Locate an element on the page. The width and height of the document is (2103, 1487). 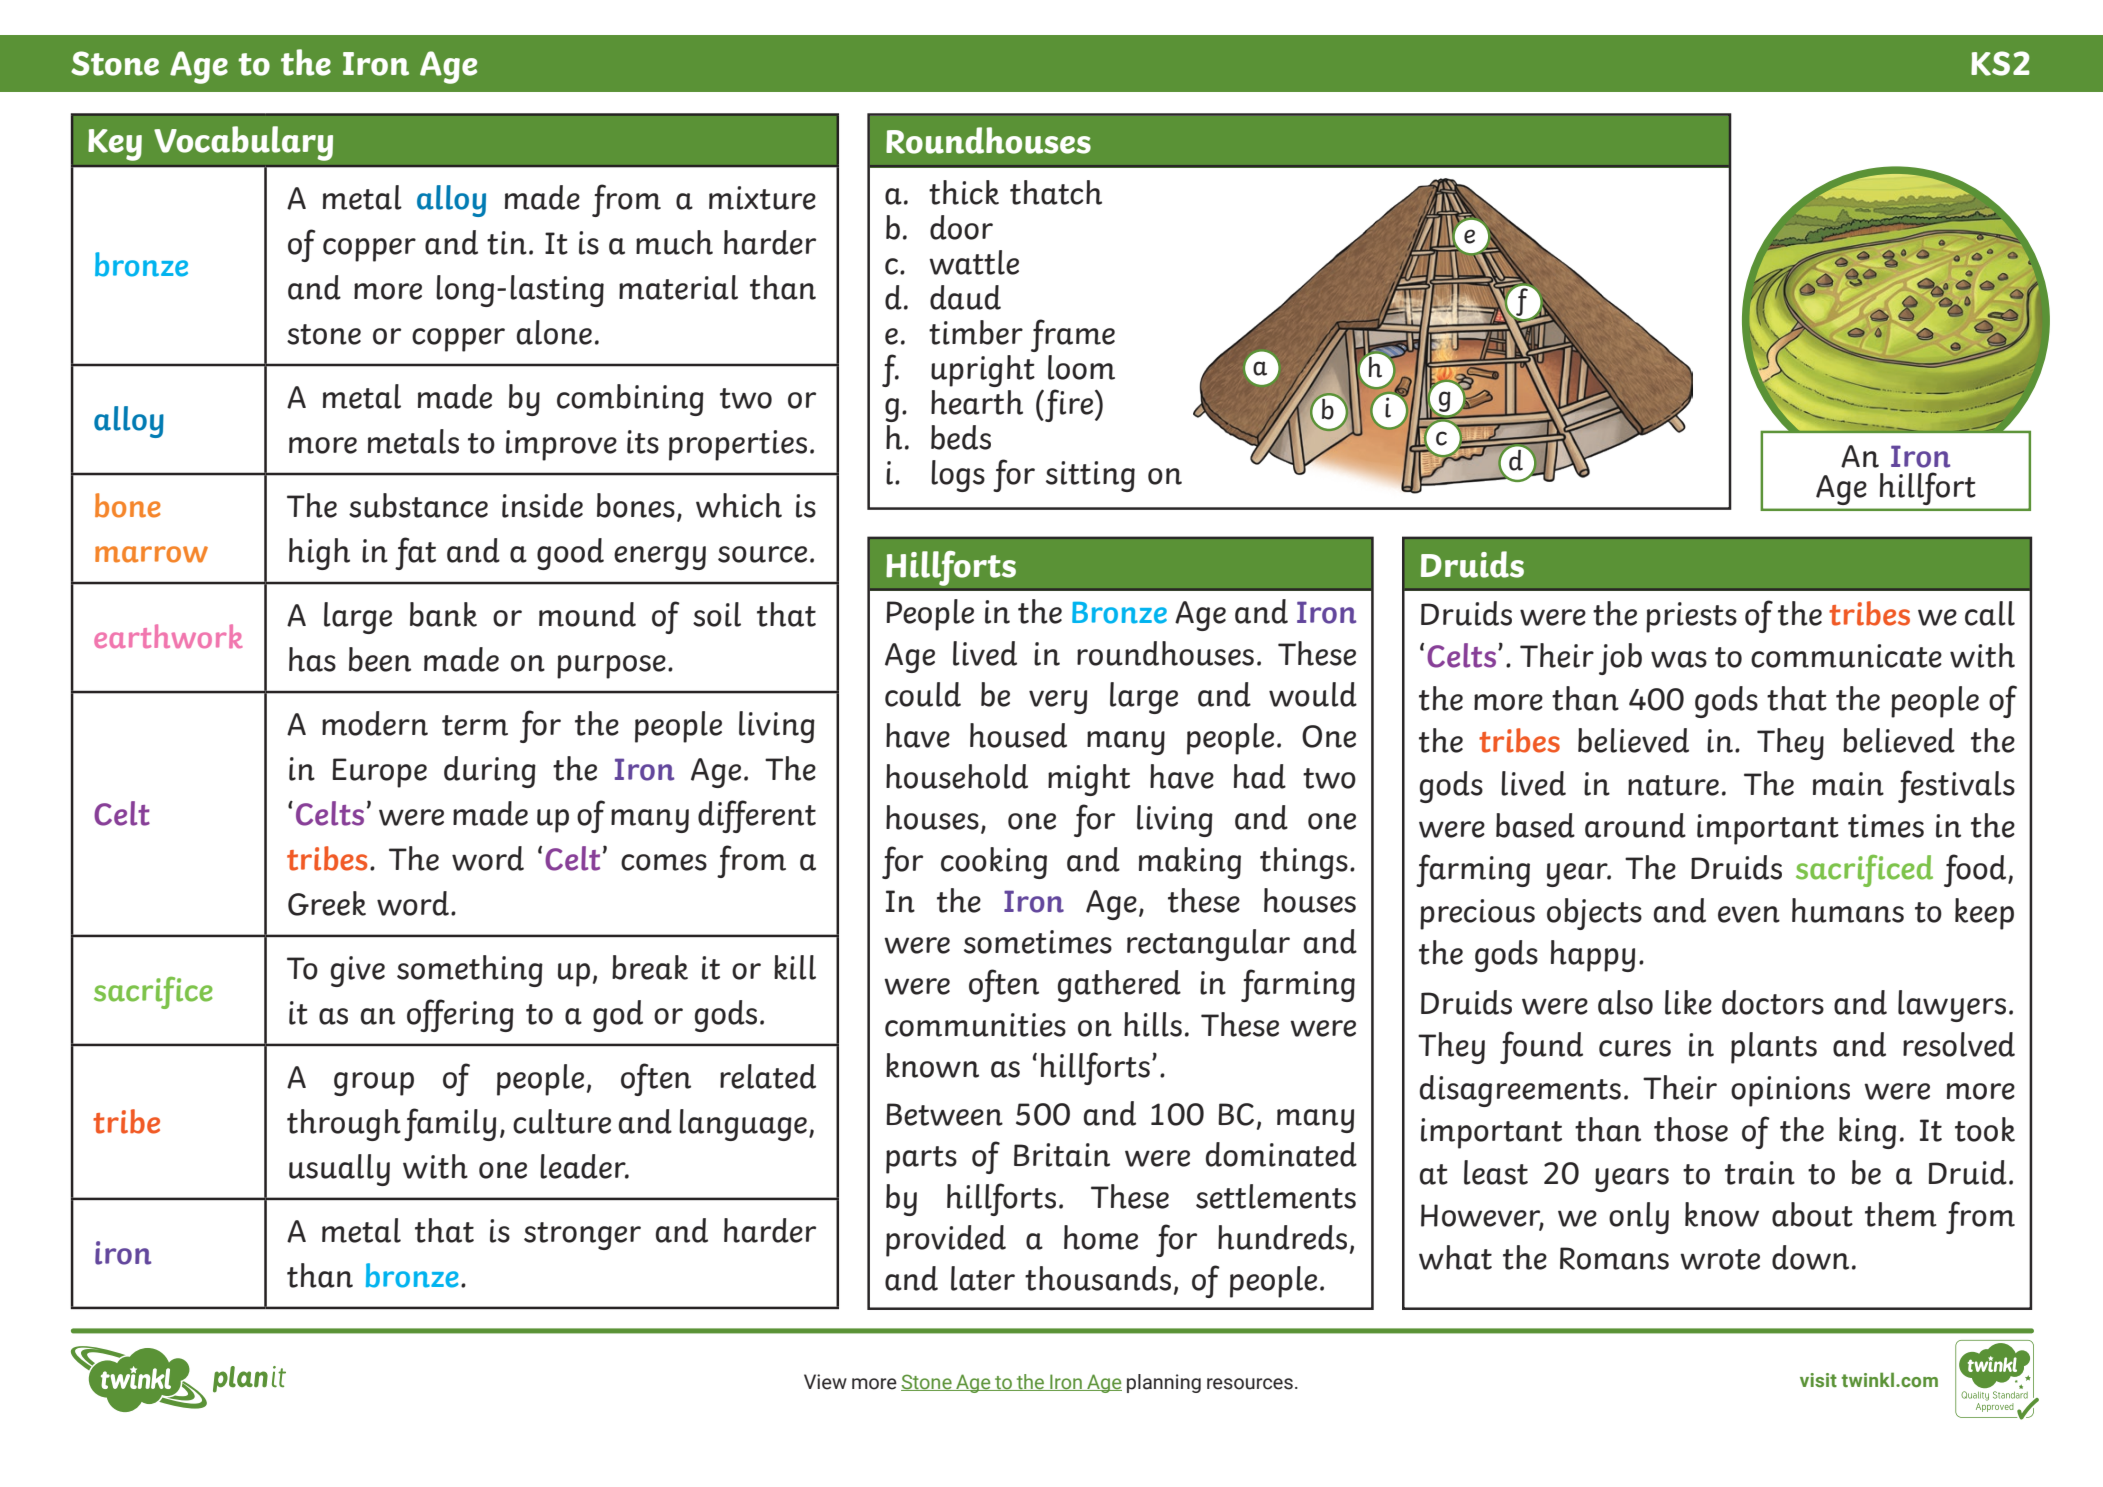
priests is located at coordinates (1691, 617).
